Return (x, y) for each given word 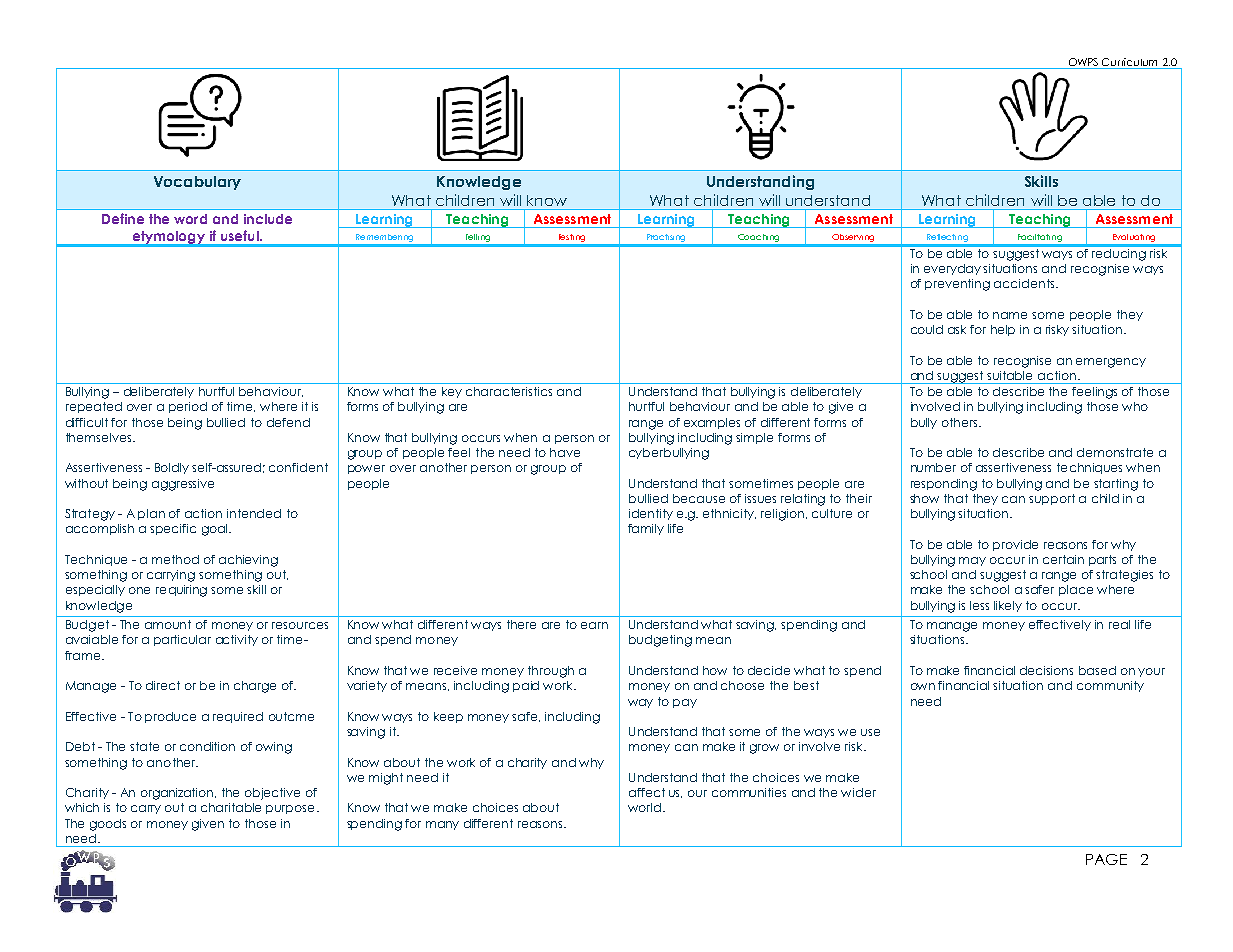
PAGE (1106, 859)
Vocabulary (197, 183)
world (644, 807)
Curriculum (1130, 63)
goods (108, 825)
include (268, 219)
